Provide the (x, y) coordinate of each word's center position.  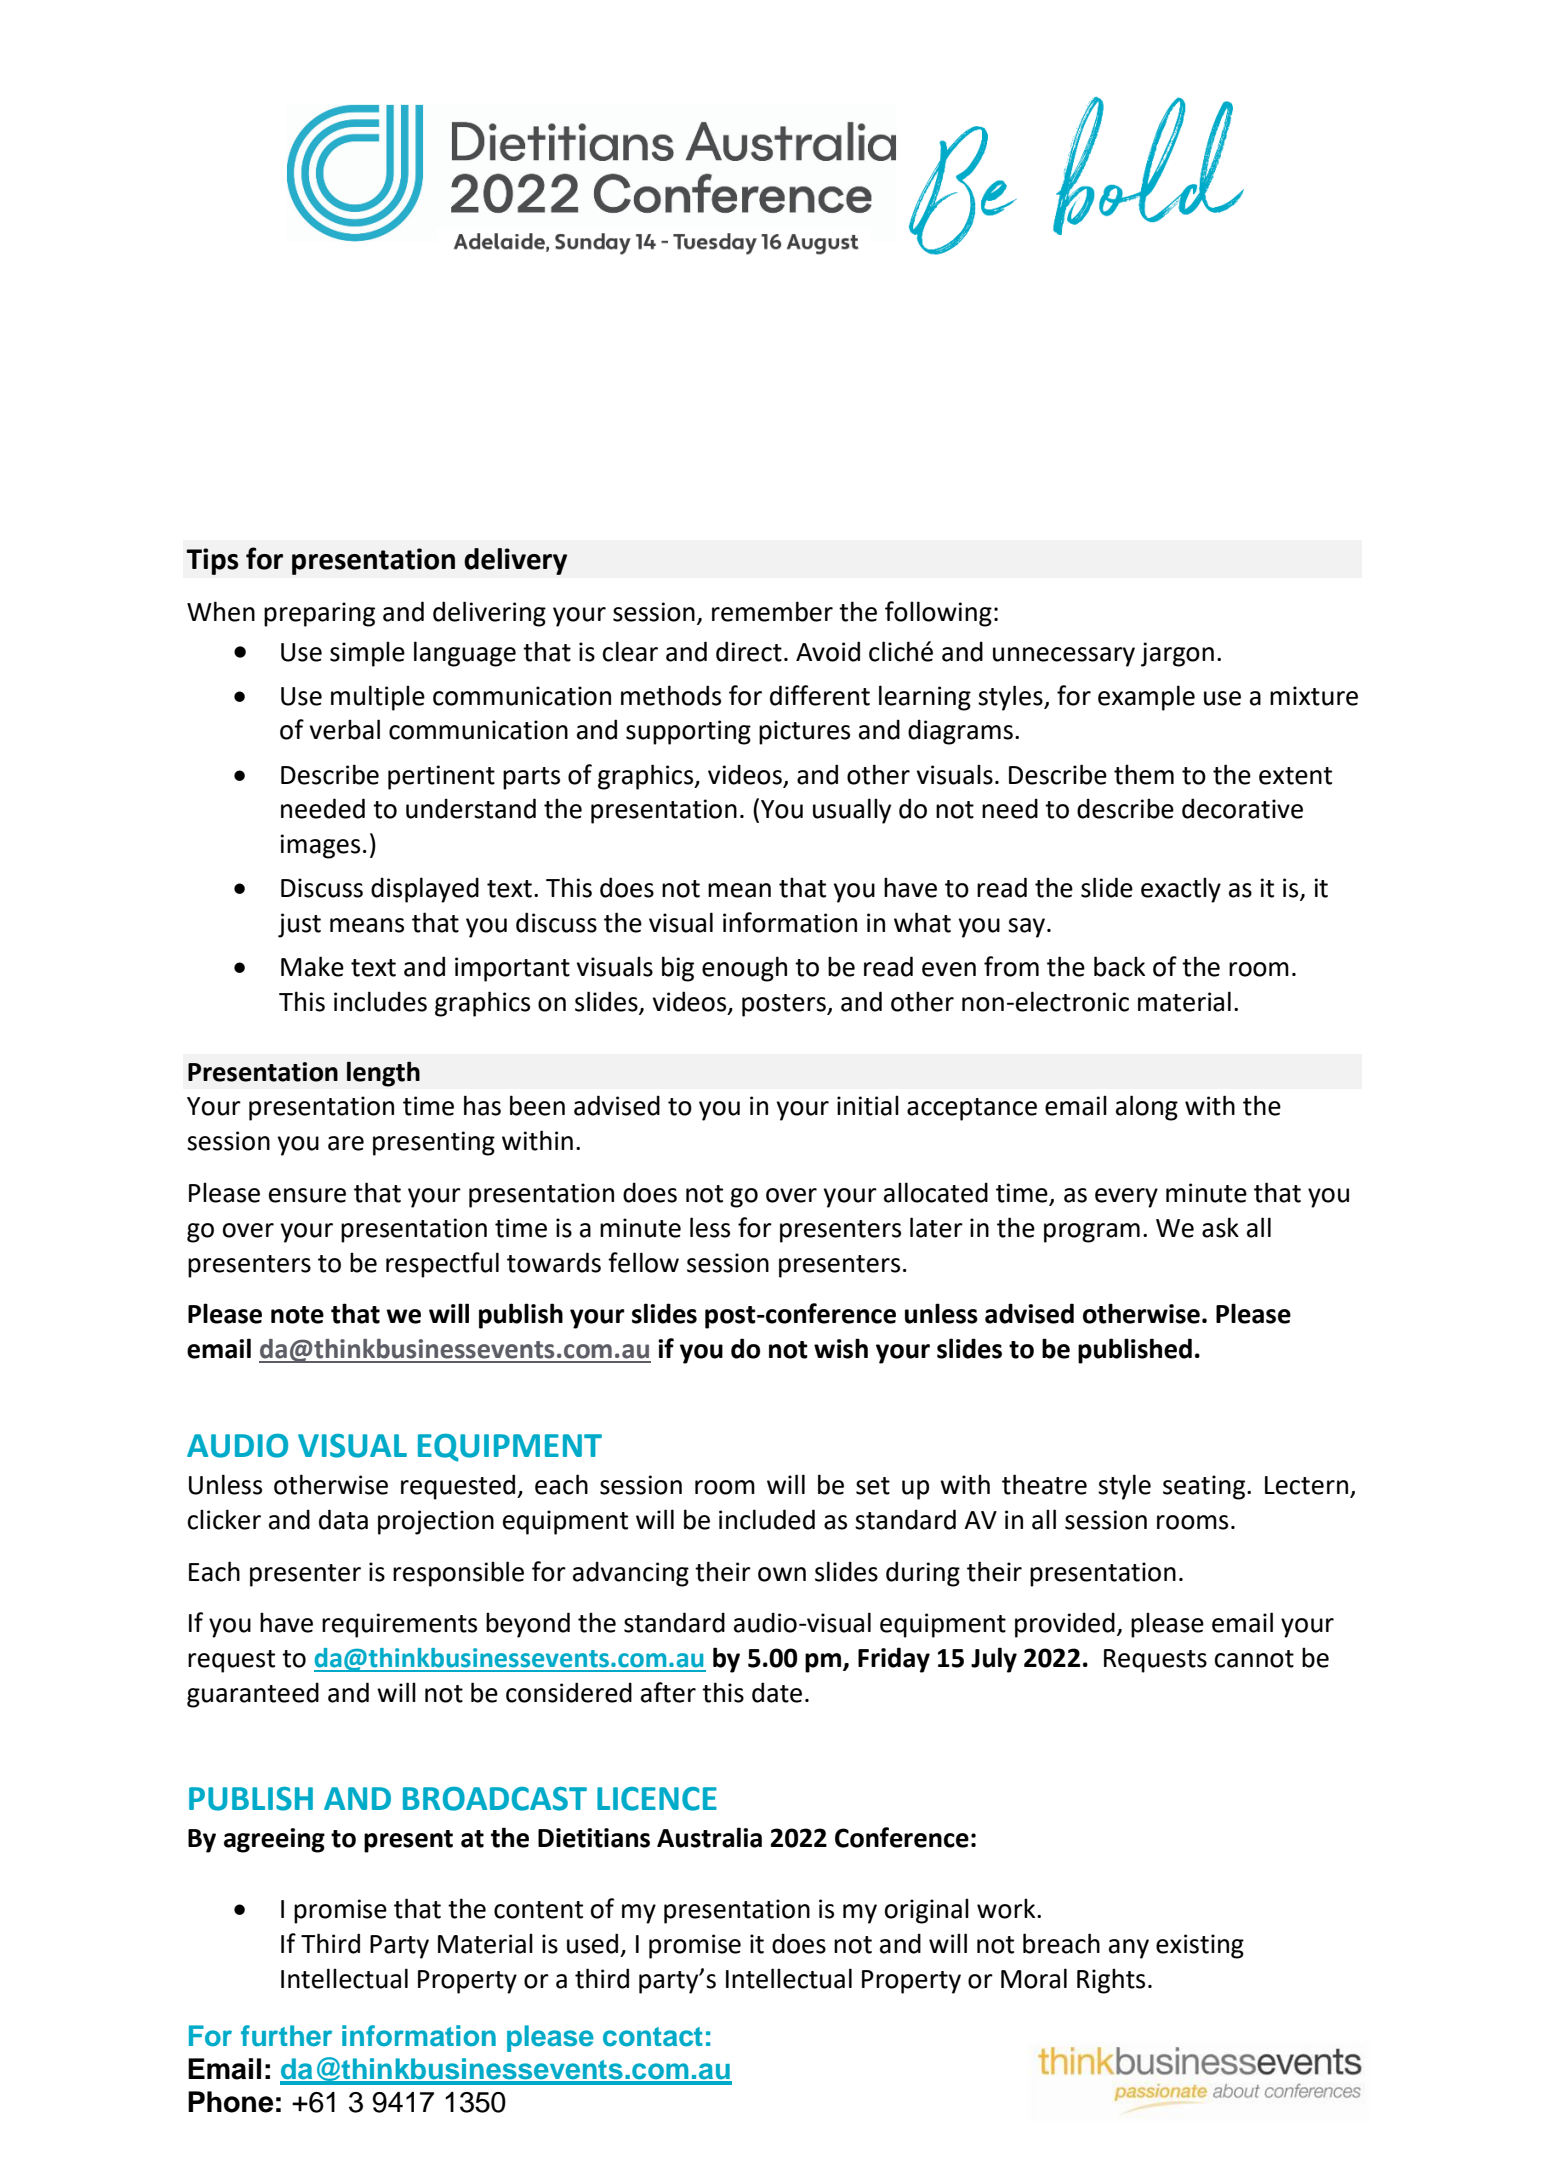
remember (772, 611)
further (286, 2036)
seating (1205, 1487)
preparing (319, 614)
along (1147, 1108)
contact (653, 2037)
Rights (1111, 1981)
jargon (1177, 654)
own (782, 1574)
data (343, 1519)
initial (868, 1105)
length (383, 1074)
